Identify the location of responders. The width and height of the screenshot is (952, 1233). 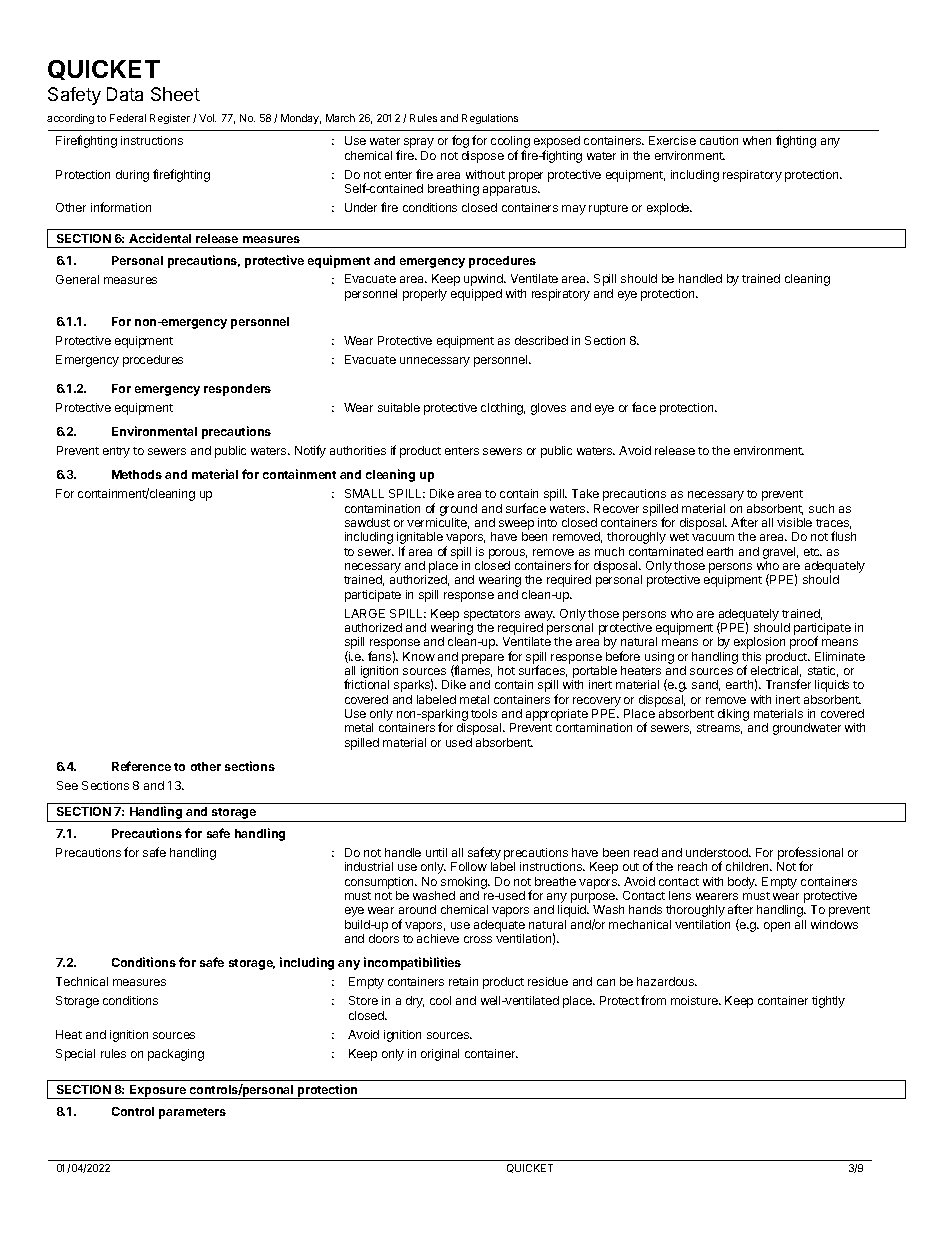
(237, 390).
